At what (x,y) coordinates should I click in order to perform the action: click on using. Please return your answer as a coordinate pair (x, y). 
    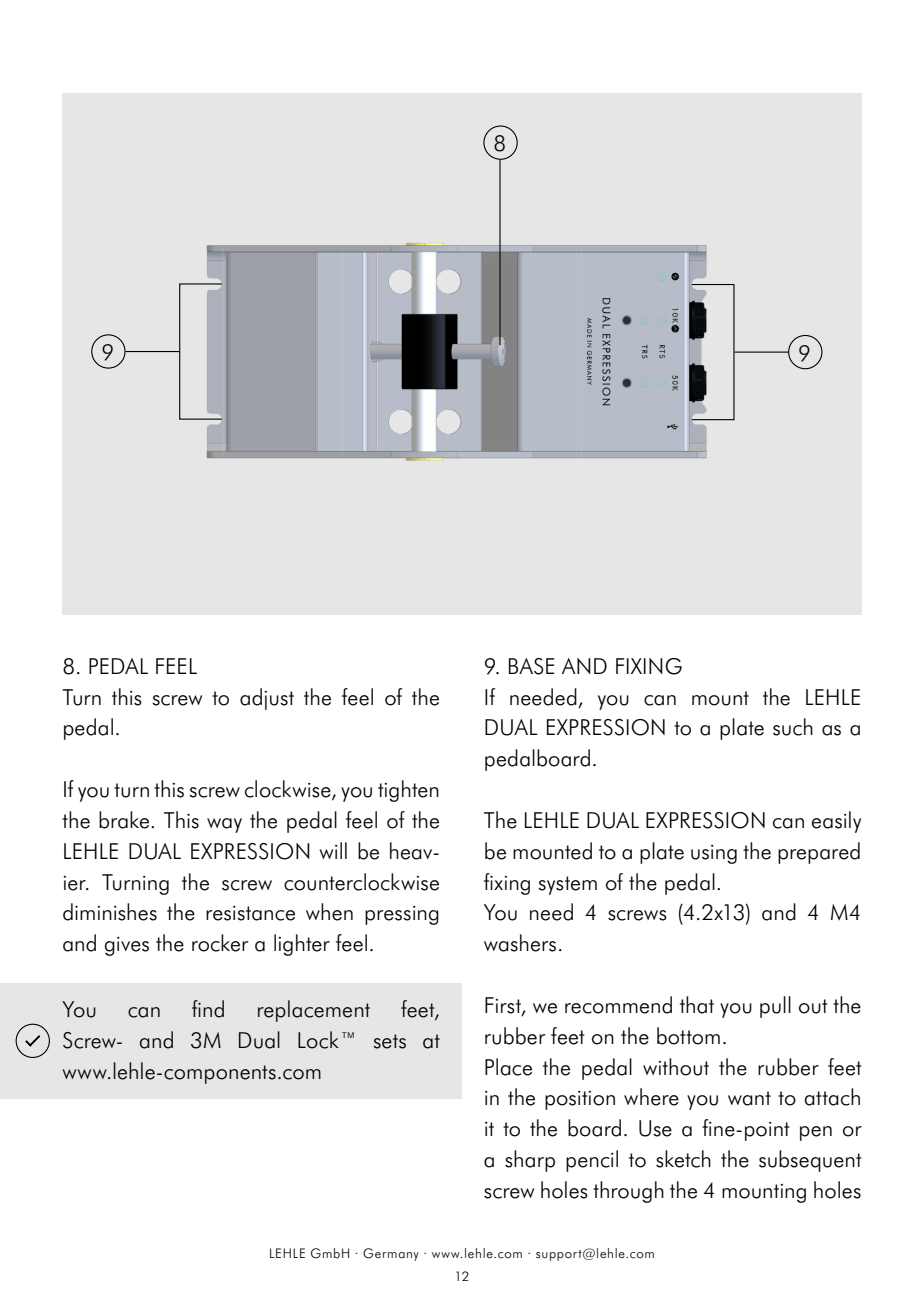
    Looking at the image, I should click on (714, 854).
